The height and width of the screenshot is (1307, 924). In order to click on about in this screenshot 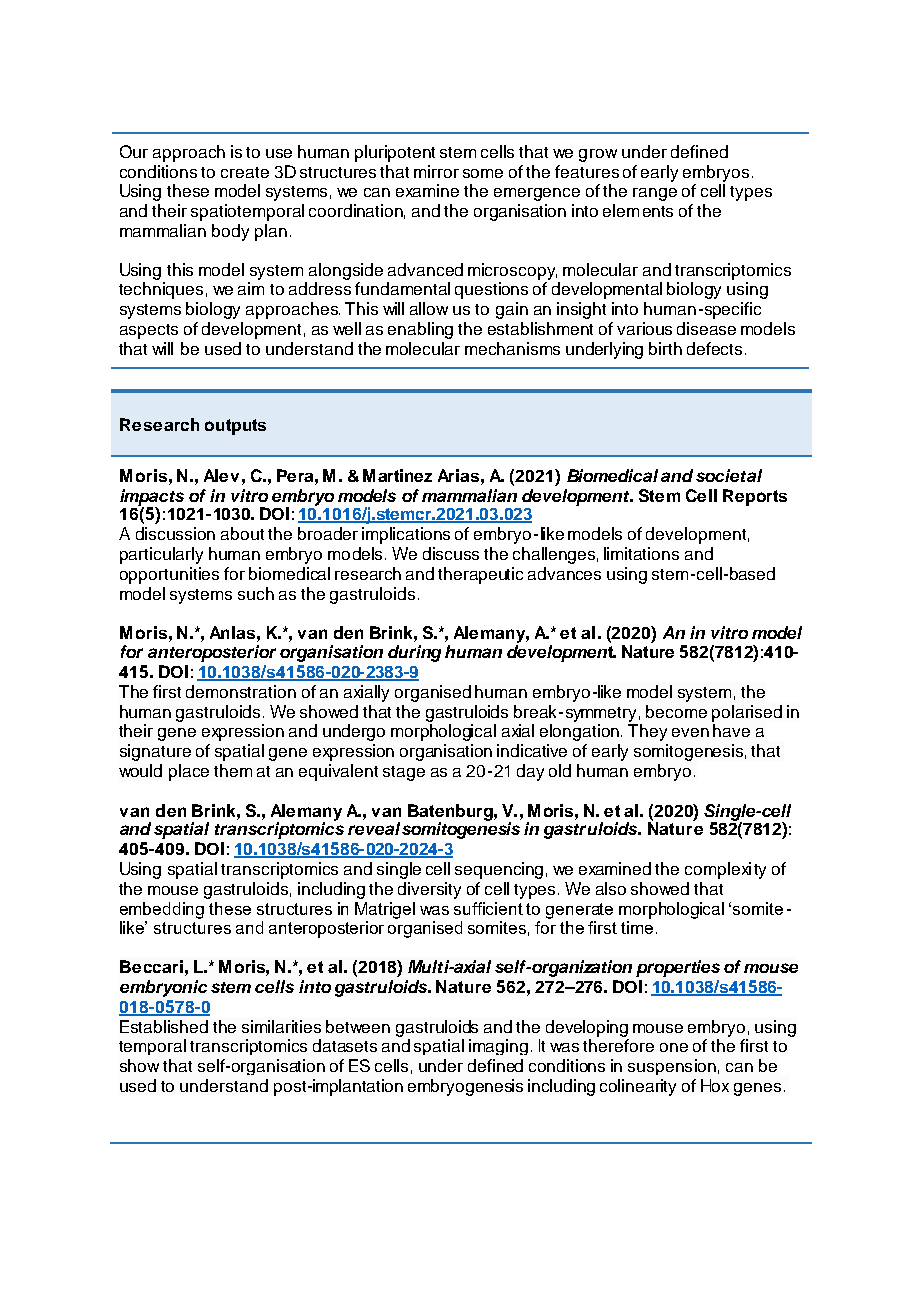, I will do `click(242, 533)`.
